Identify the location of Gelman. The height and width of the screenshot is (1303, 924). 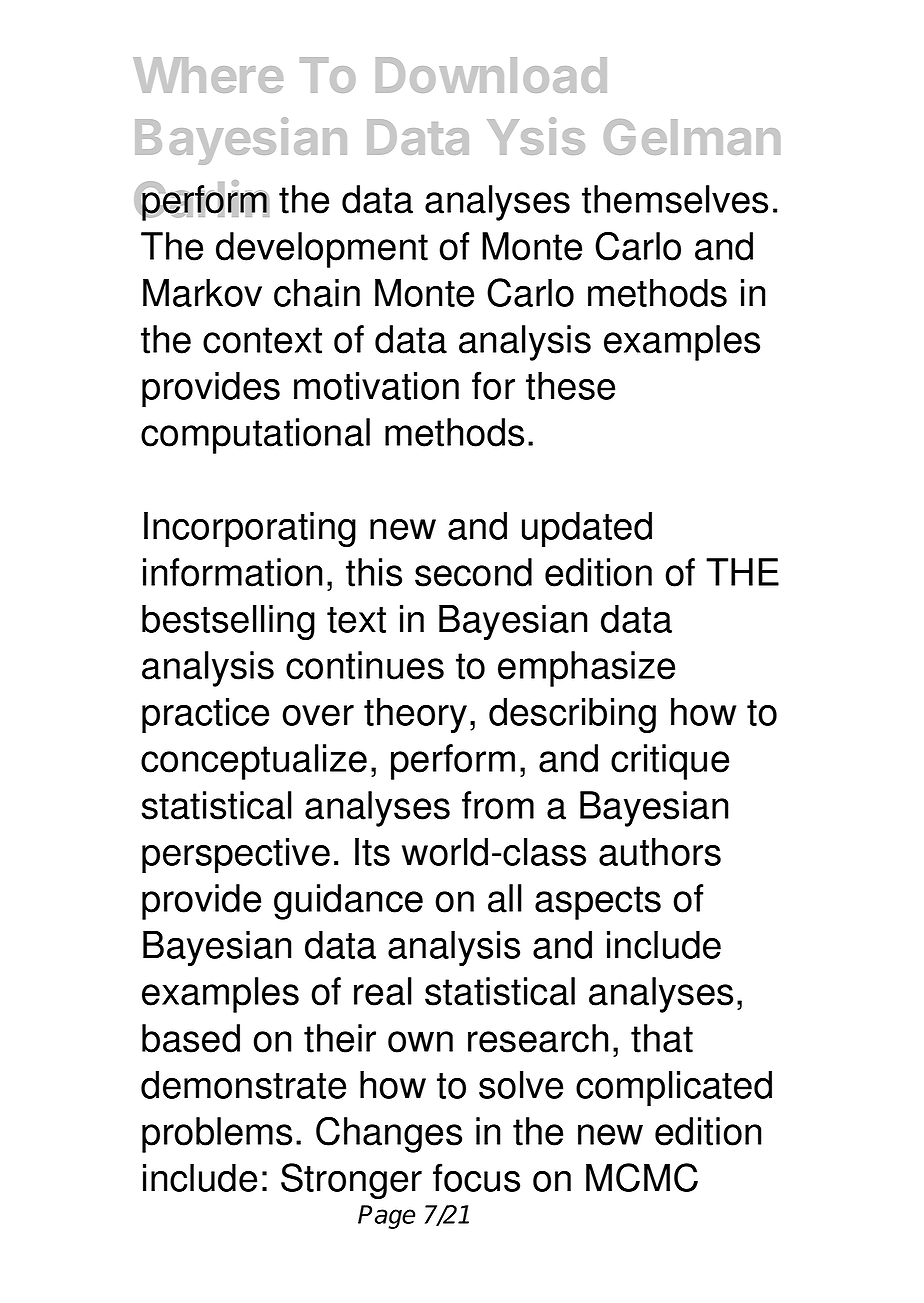
(692, 137).
